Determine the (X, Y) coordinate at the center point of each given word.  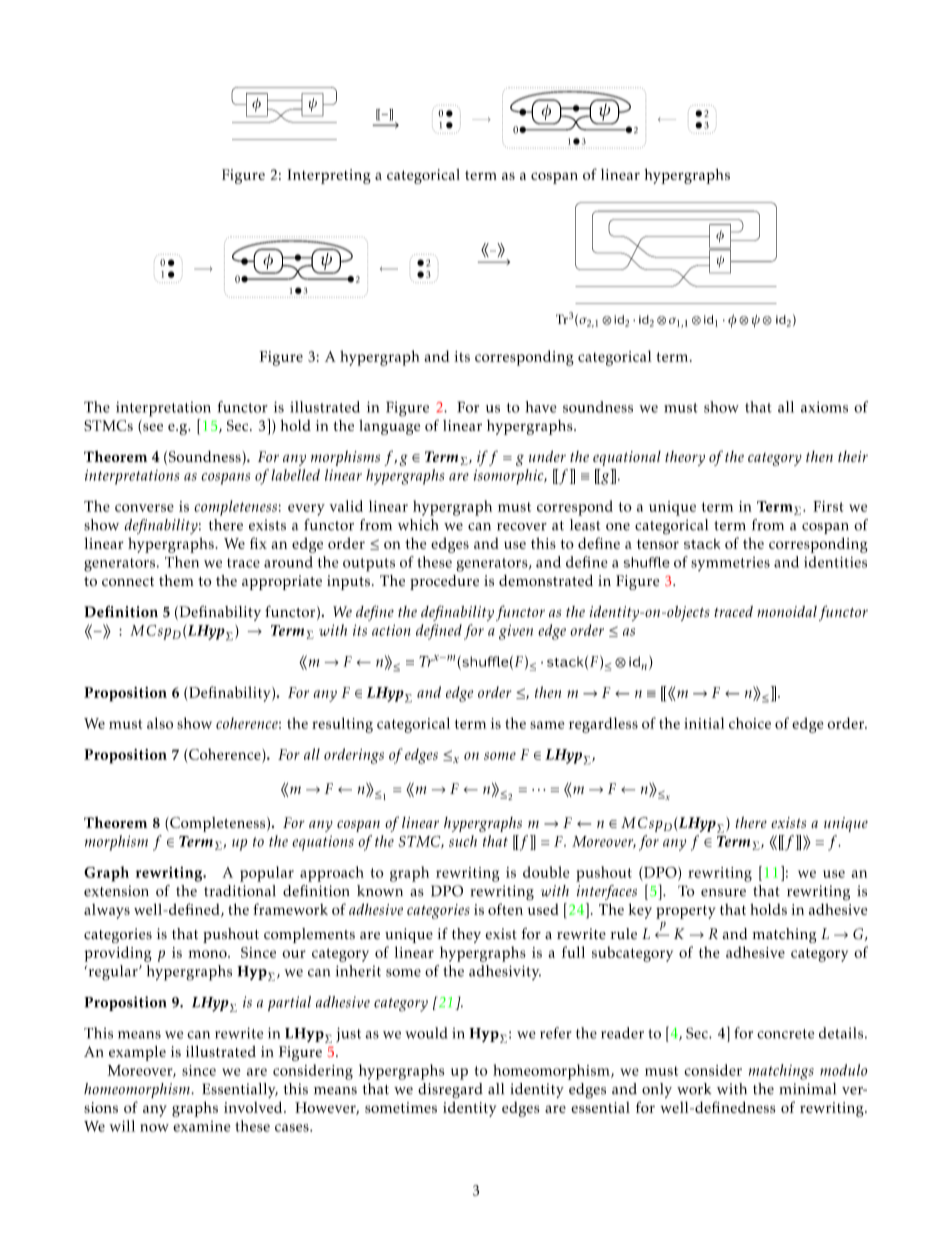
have (541, 407)
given (516, 632)
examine (202, 1126)
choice (750, 723)
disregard (450, 1091)
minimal (807, 1089)
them (176, 580)
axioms (824, 407)
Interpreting (329, 176)
